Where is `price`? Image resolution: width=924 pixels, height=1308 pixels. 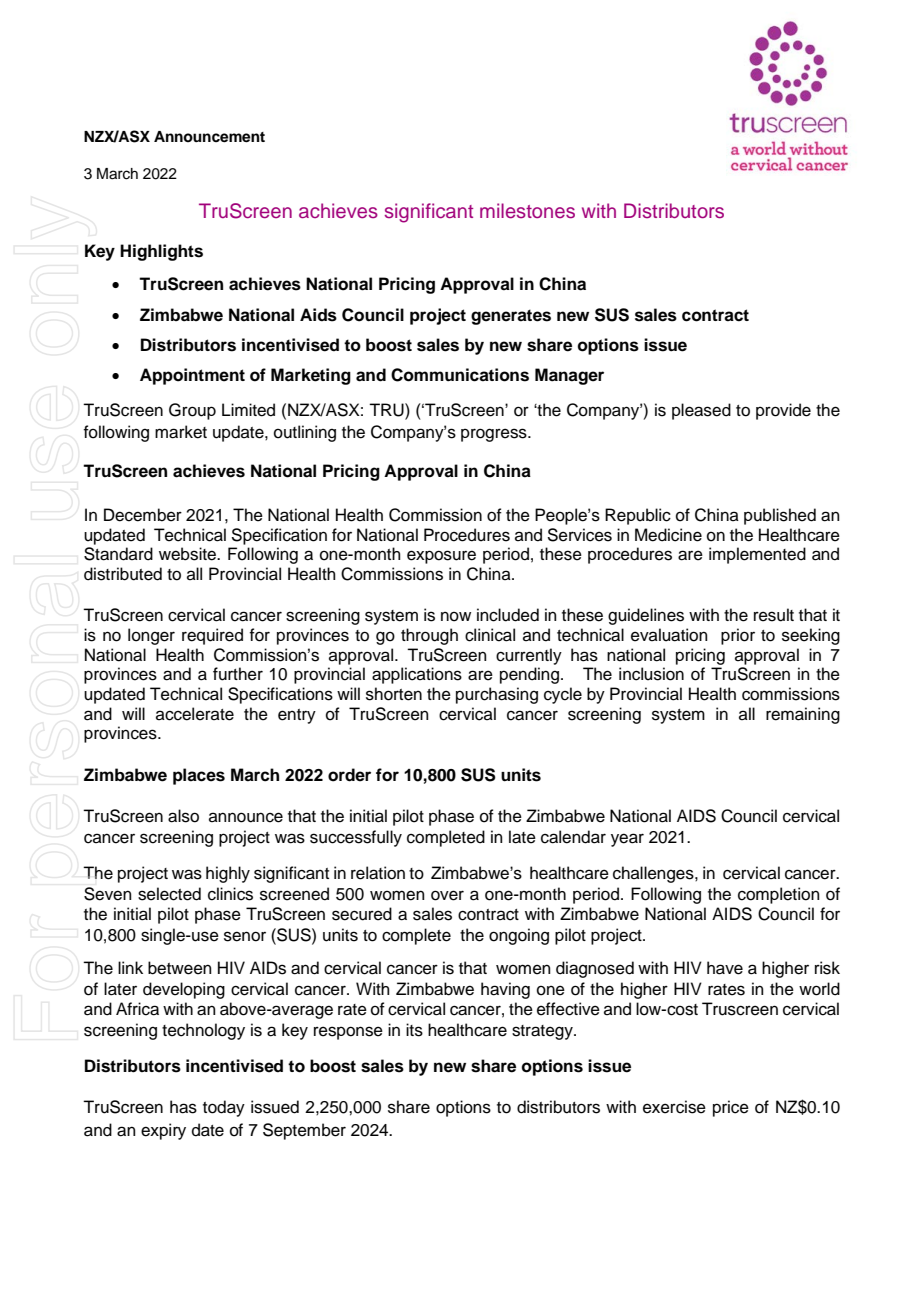 price is located at coordinates (731, 1108).
